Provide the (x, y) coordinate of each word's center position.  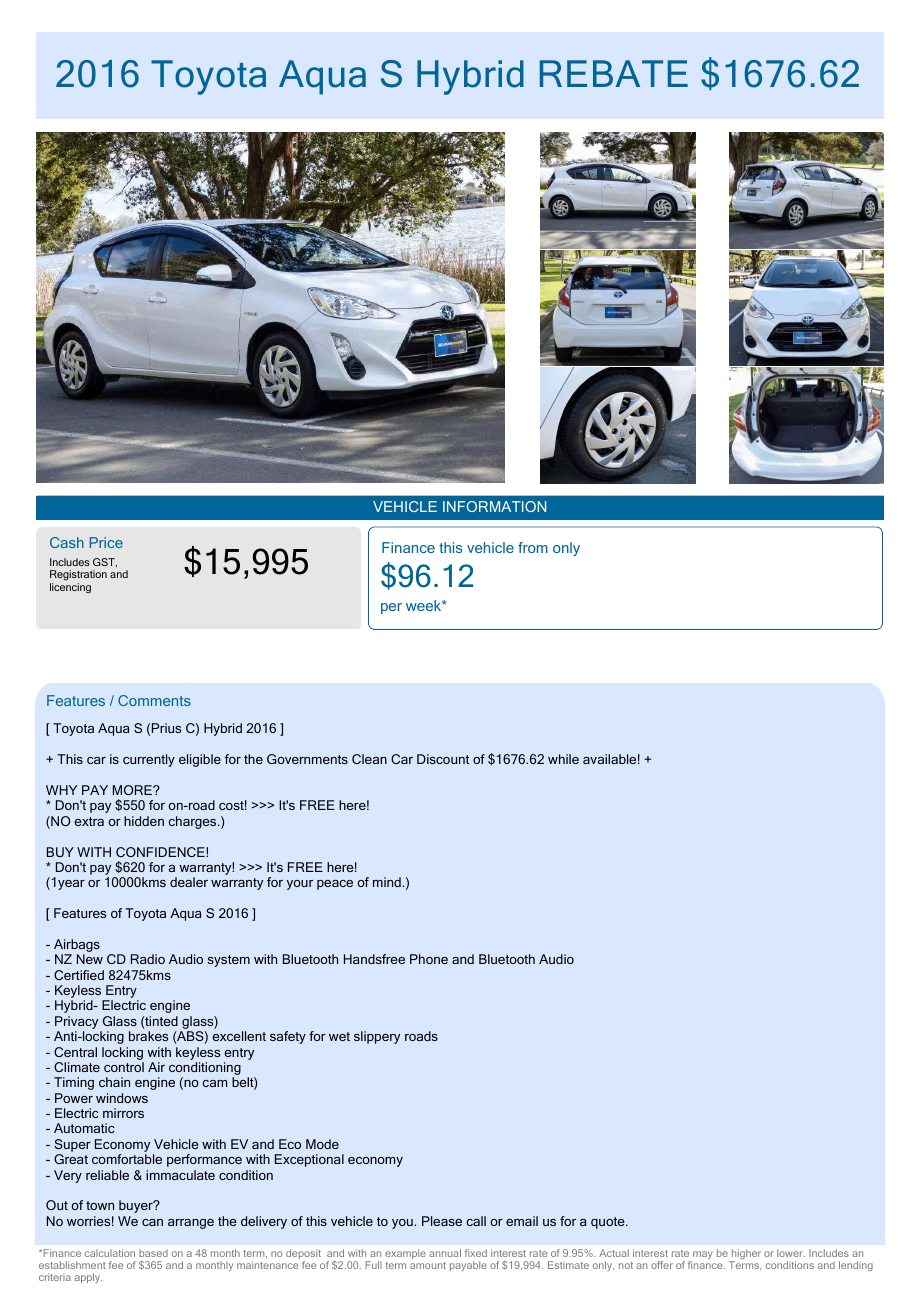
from (533, 547)
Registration (78, 577)
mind (388, 882)
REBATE (614, 73)
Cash (67, 542)
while (563, 759)
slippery (377, 1037)
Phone (429, 959)
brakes (148, 1036)
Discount (443, 759)
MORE (133, 790)
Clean (369, 759)
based (153, 1253)
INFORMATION (494, 506)
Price (106, 542)
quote (609, 1223)
